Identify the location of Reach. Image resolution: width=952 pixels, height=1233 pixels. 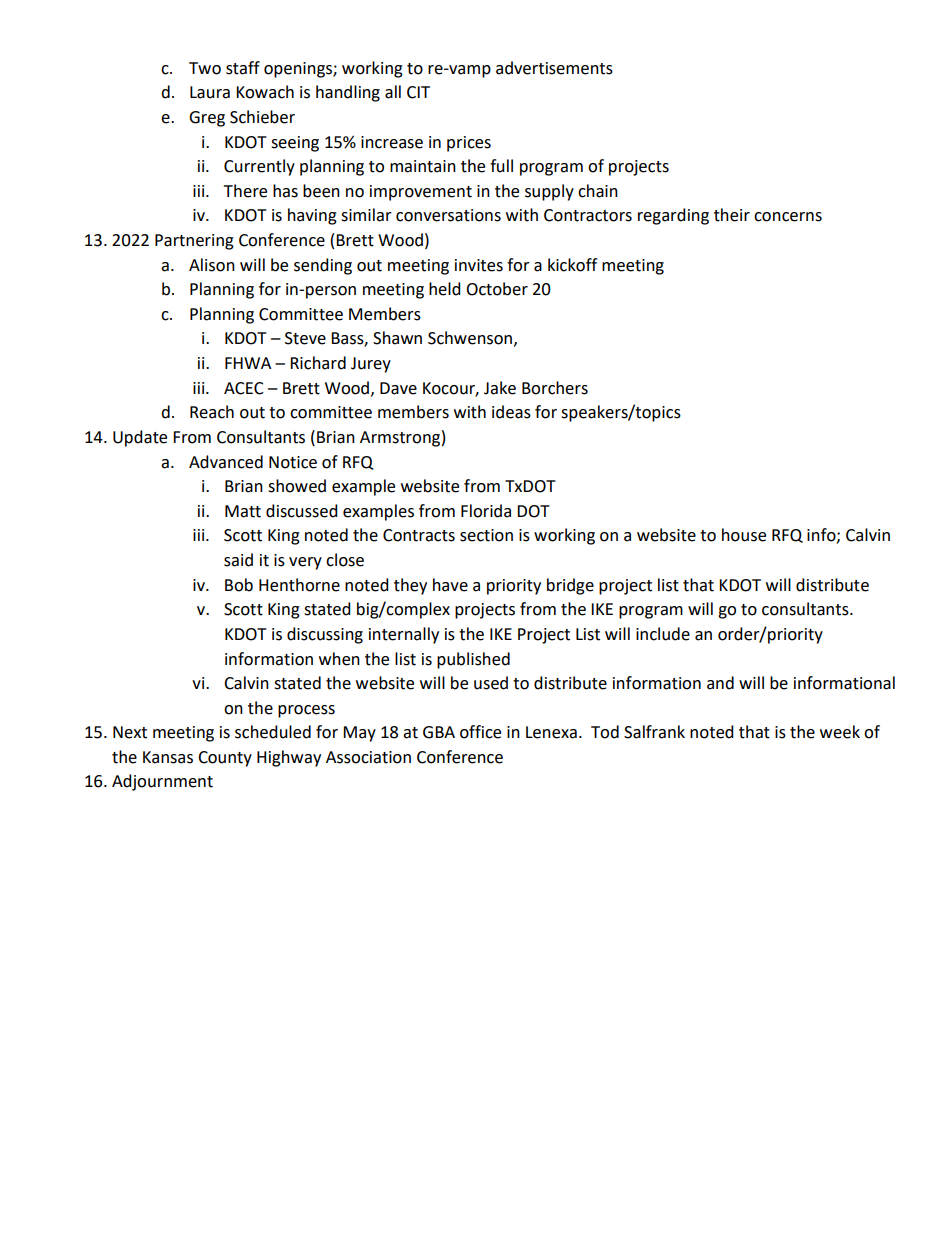
(212, 412).
